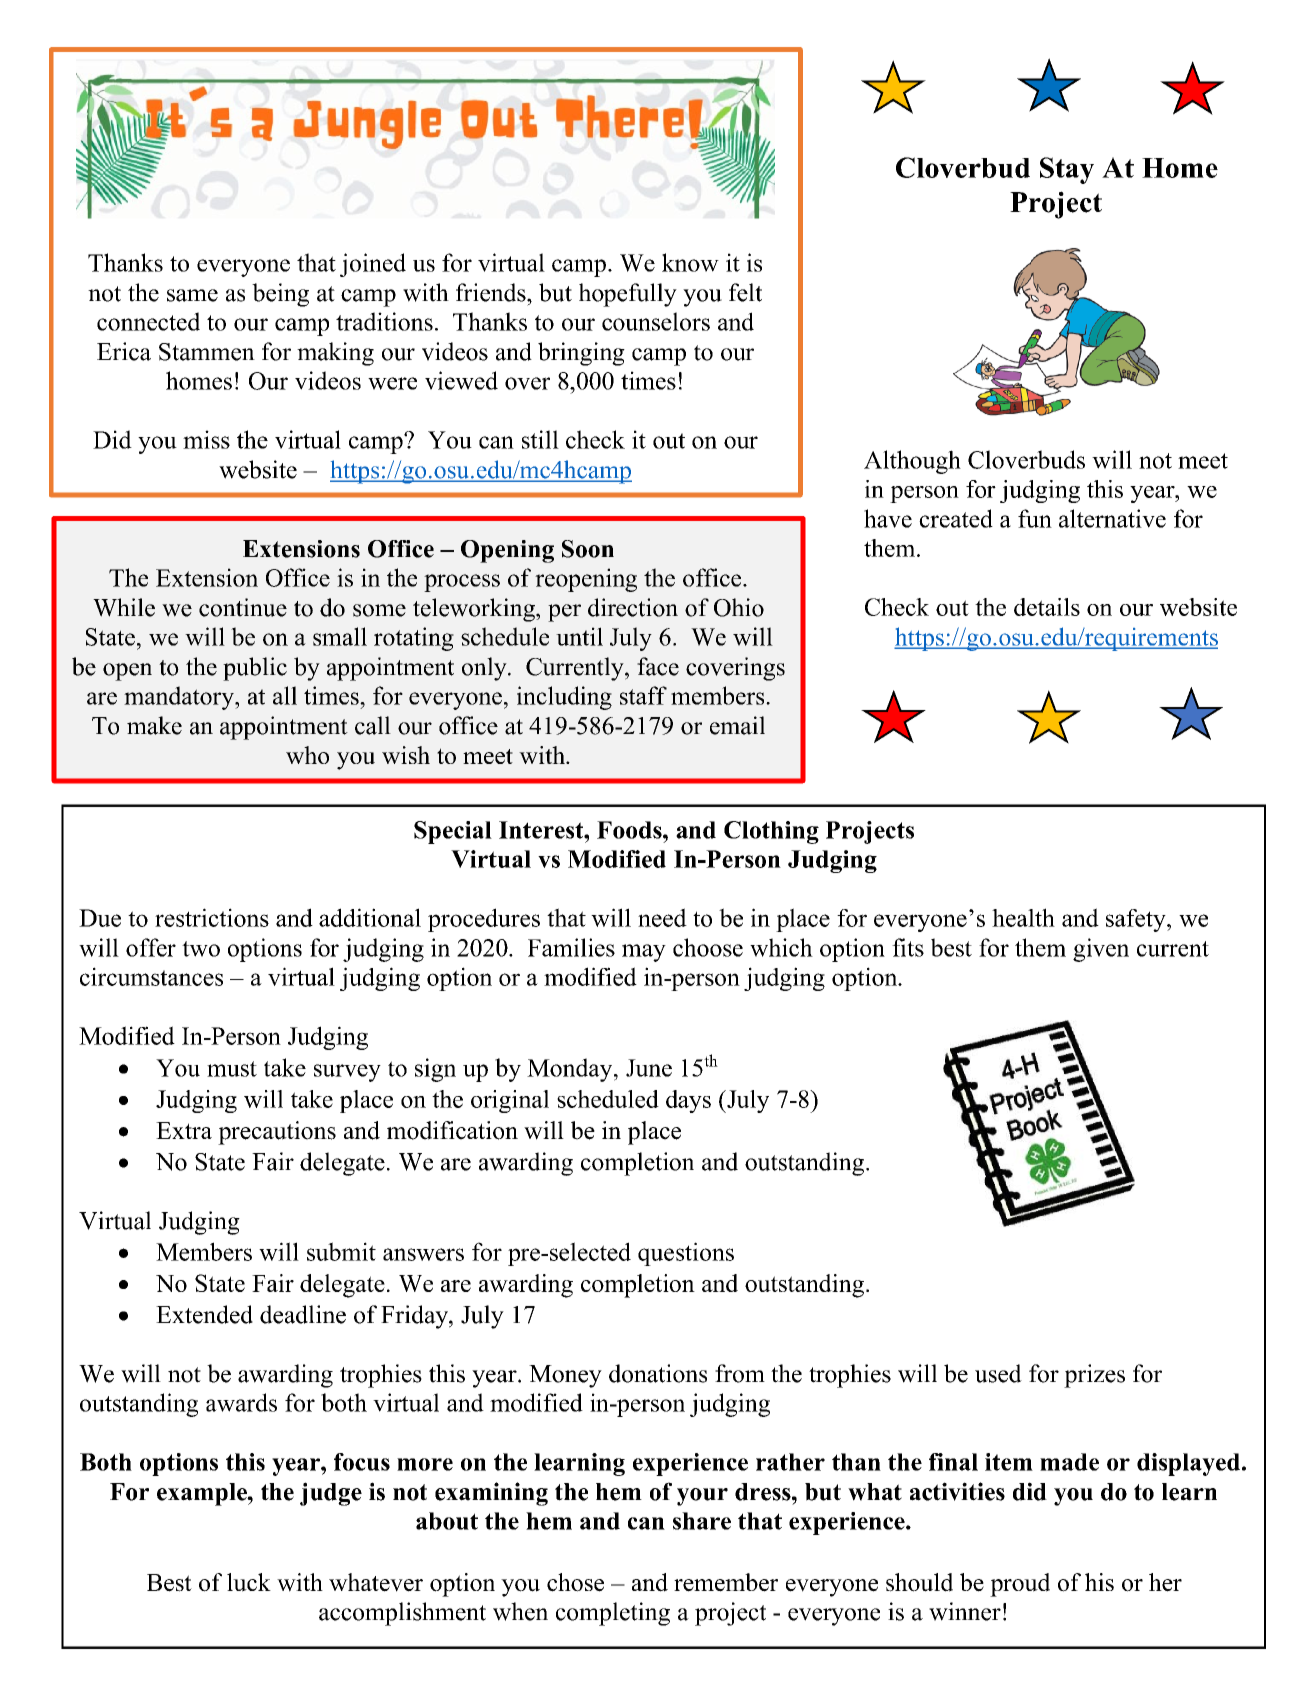 The width and height of the image is (1309, 1693). Describe the element at coordinates (192, 295) in the image. I see `same` at that location.
